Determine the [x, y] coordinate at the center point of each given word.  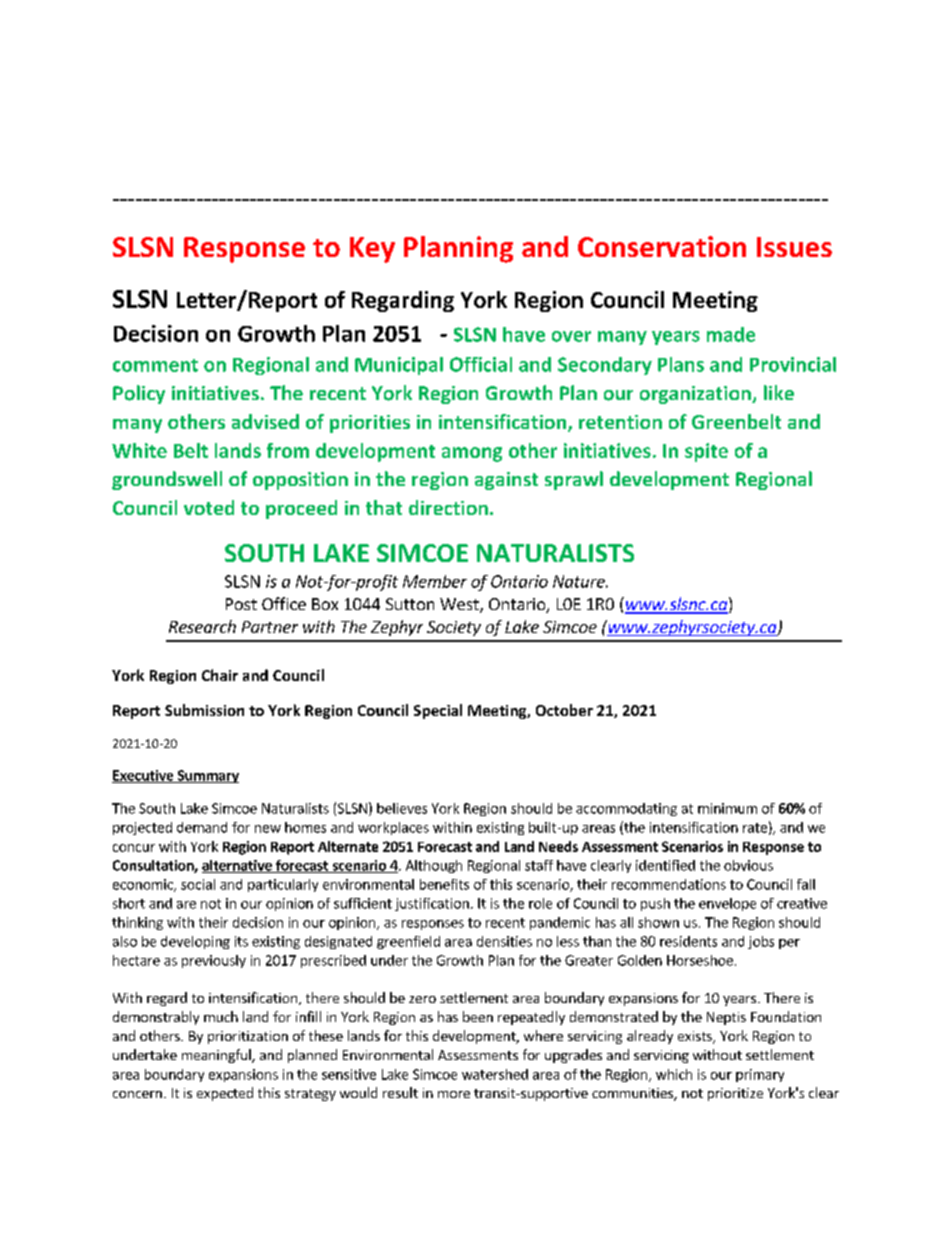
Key [372, 250]
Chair [220, 675]
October [564, 710]
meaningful [217, 1056]
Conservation [662, 246]
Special [438, 711]
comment [155, 365]
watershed [495, 1074]
